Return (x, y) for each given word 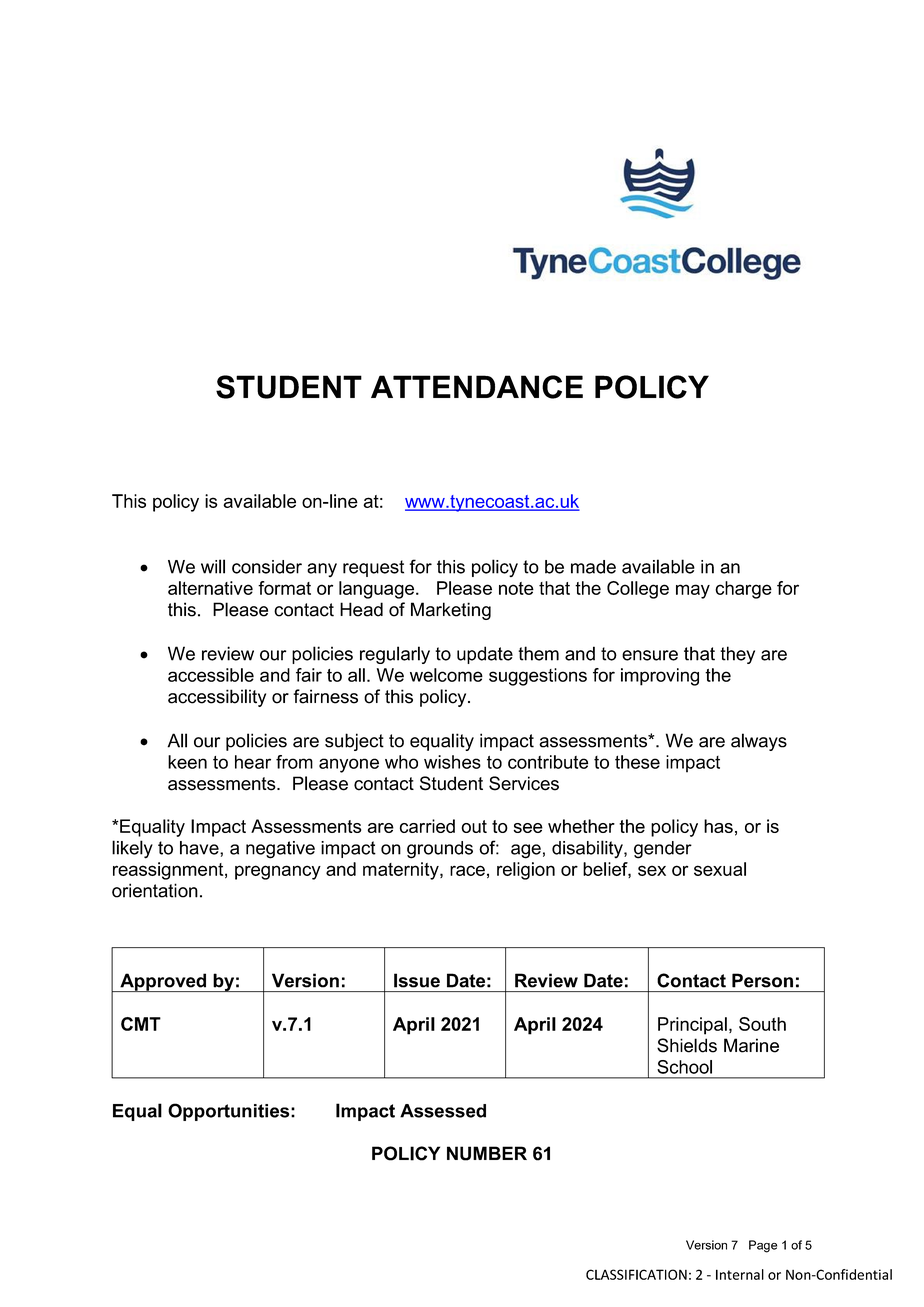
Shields (687, 1045)
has (718, 826)
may (693, 591)
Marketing (451, 611)
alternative (210, 588)
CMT (141, 1024)
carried (427, 826)
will (213, 566)
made (593, 567)
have (200, 848)
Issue (417, 980)
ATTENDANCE (477, 387)
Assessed (443, 1111)
